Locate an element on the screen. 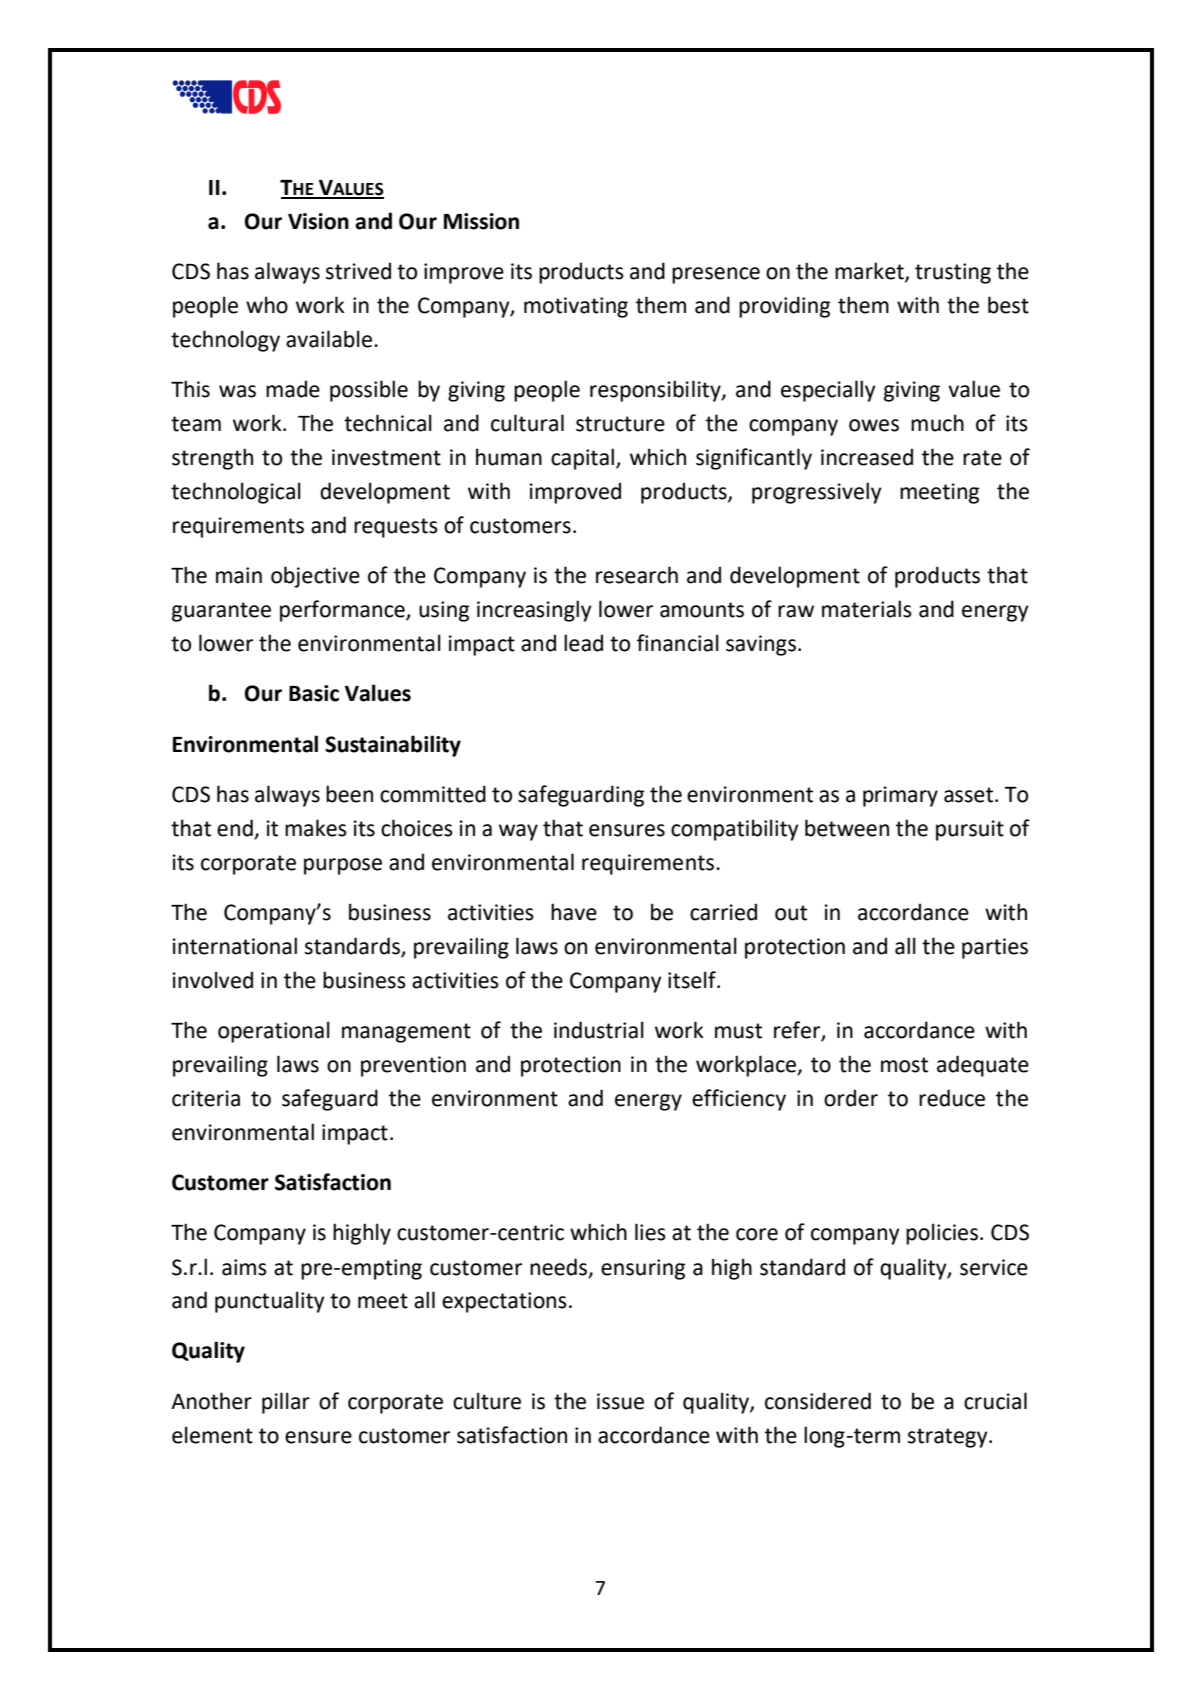 The width and height of the screenshot is (1201, 1699). primary is located at coordinates (900, 796).
